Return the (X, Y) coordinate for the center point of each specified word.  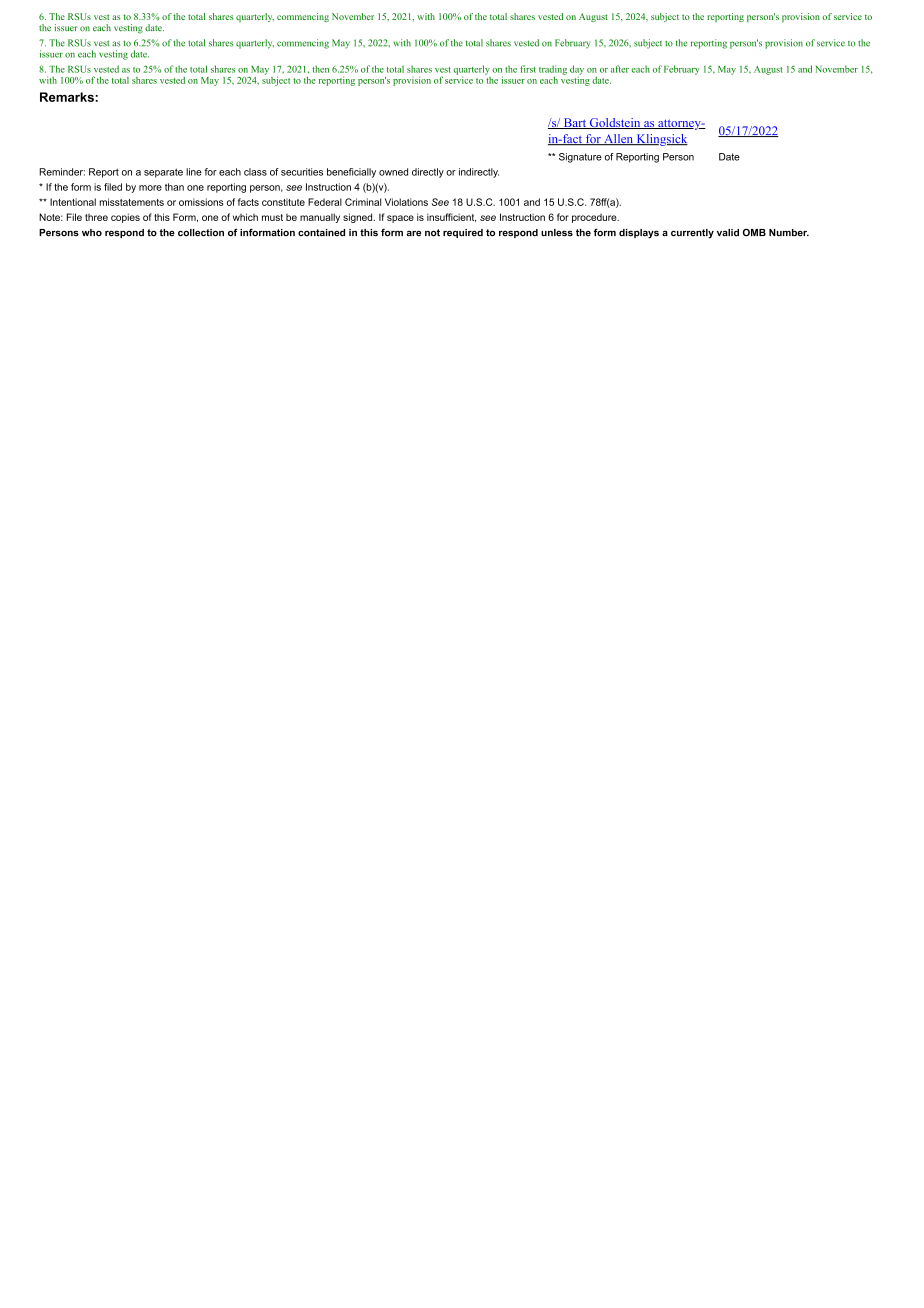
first (528, 69)
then (320, 69)
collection (201, 233)
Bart (574, 123)
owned (393, 172)
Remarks (68, 97)
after (620, 69)
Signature (580, 158)
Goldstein (615, 123)
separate (163, 173)
